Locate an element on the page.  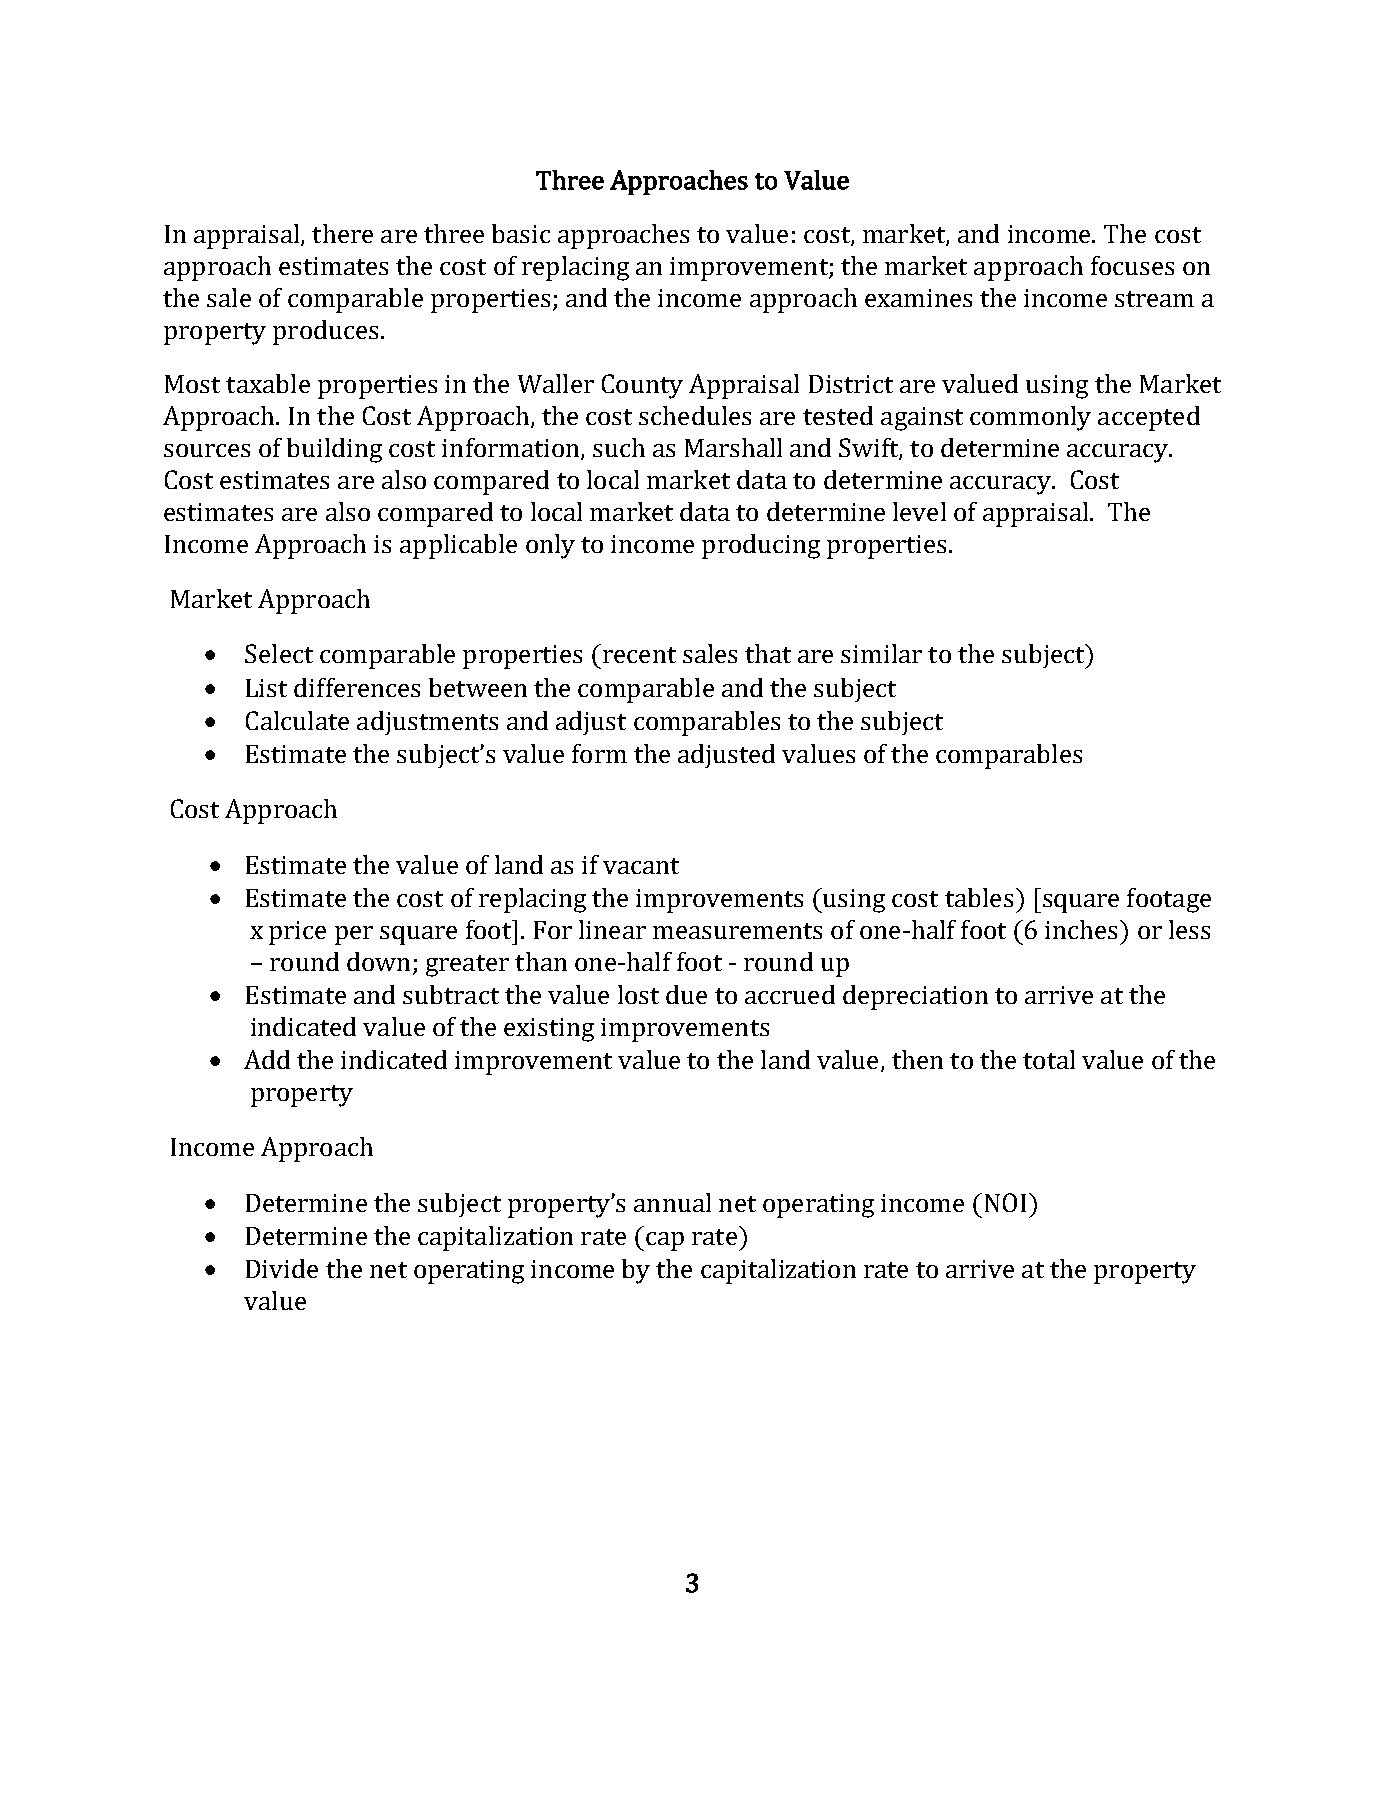
there is located at coordinates (342, 233).
